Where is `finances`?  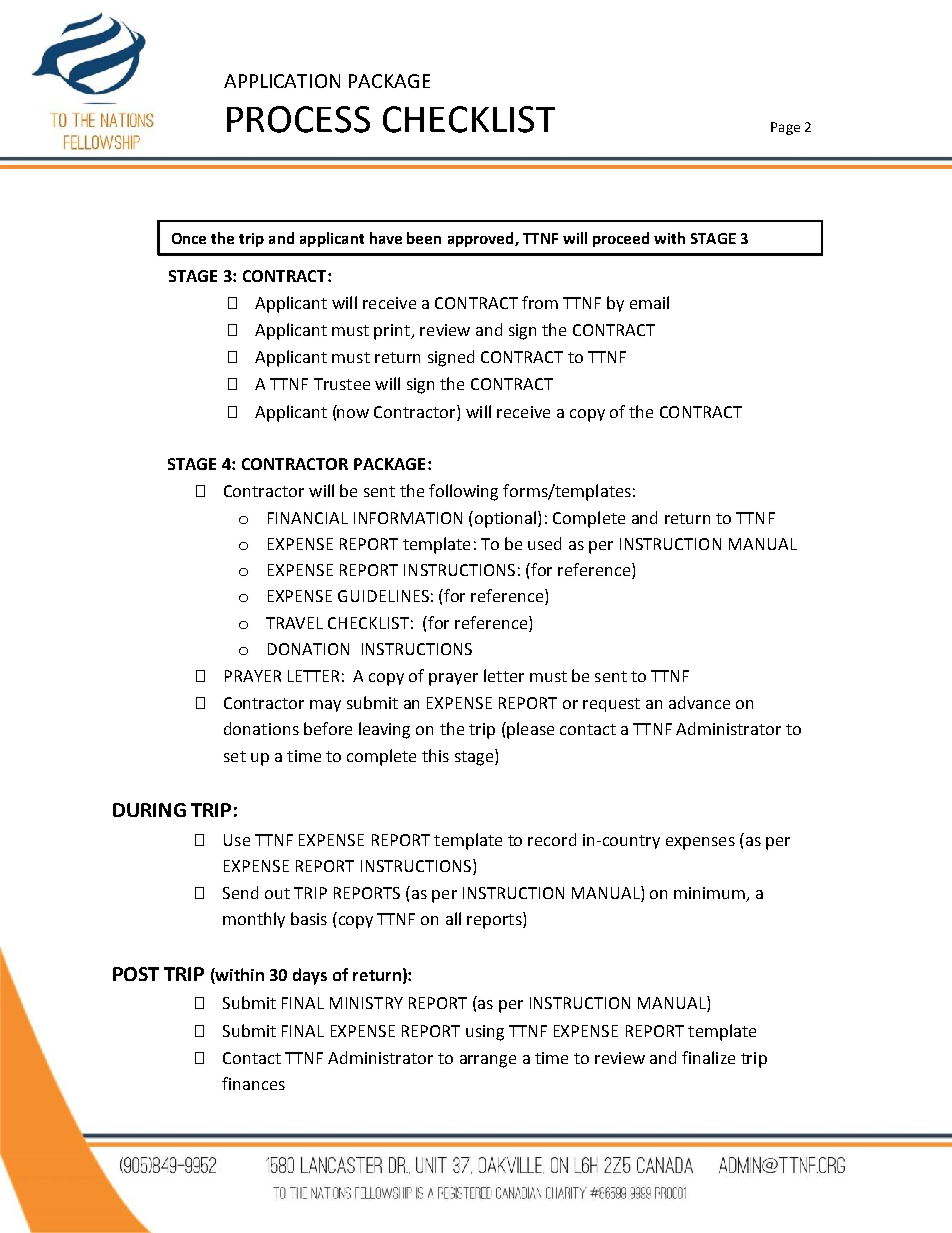 finances is located at coordinates (253, 1083).
